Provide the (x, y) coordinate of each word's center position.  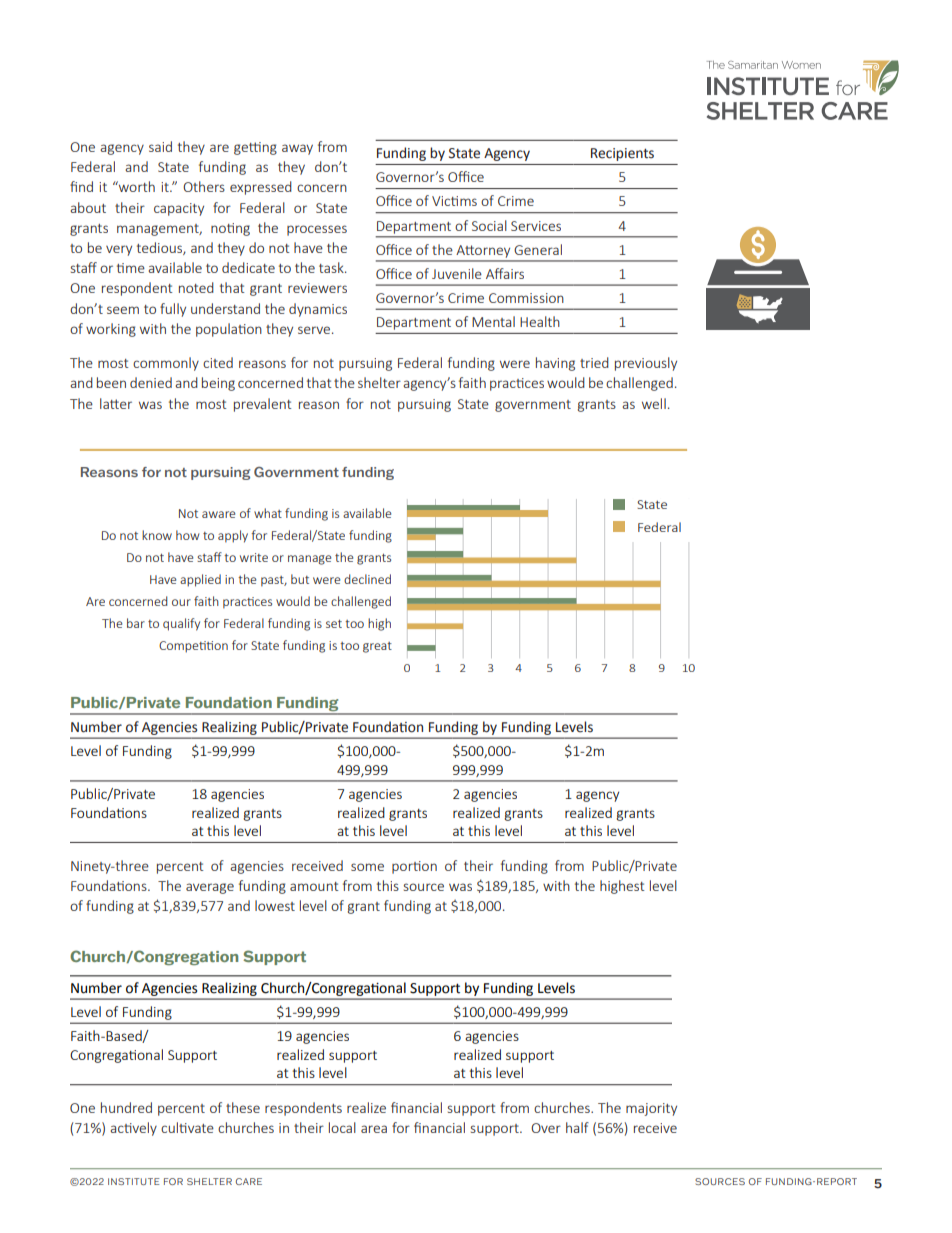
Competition (193, 647)
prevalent (263, 405)
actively (133, 1129)
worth (136, 186)
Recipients (622, 154)
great (377, 647)
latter (116, 403)
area (374, 1129)
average (210, 888)
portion (414, 867)
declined (367, 579)
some (367, 867)
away (297, 149)
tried (594, 362)
